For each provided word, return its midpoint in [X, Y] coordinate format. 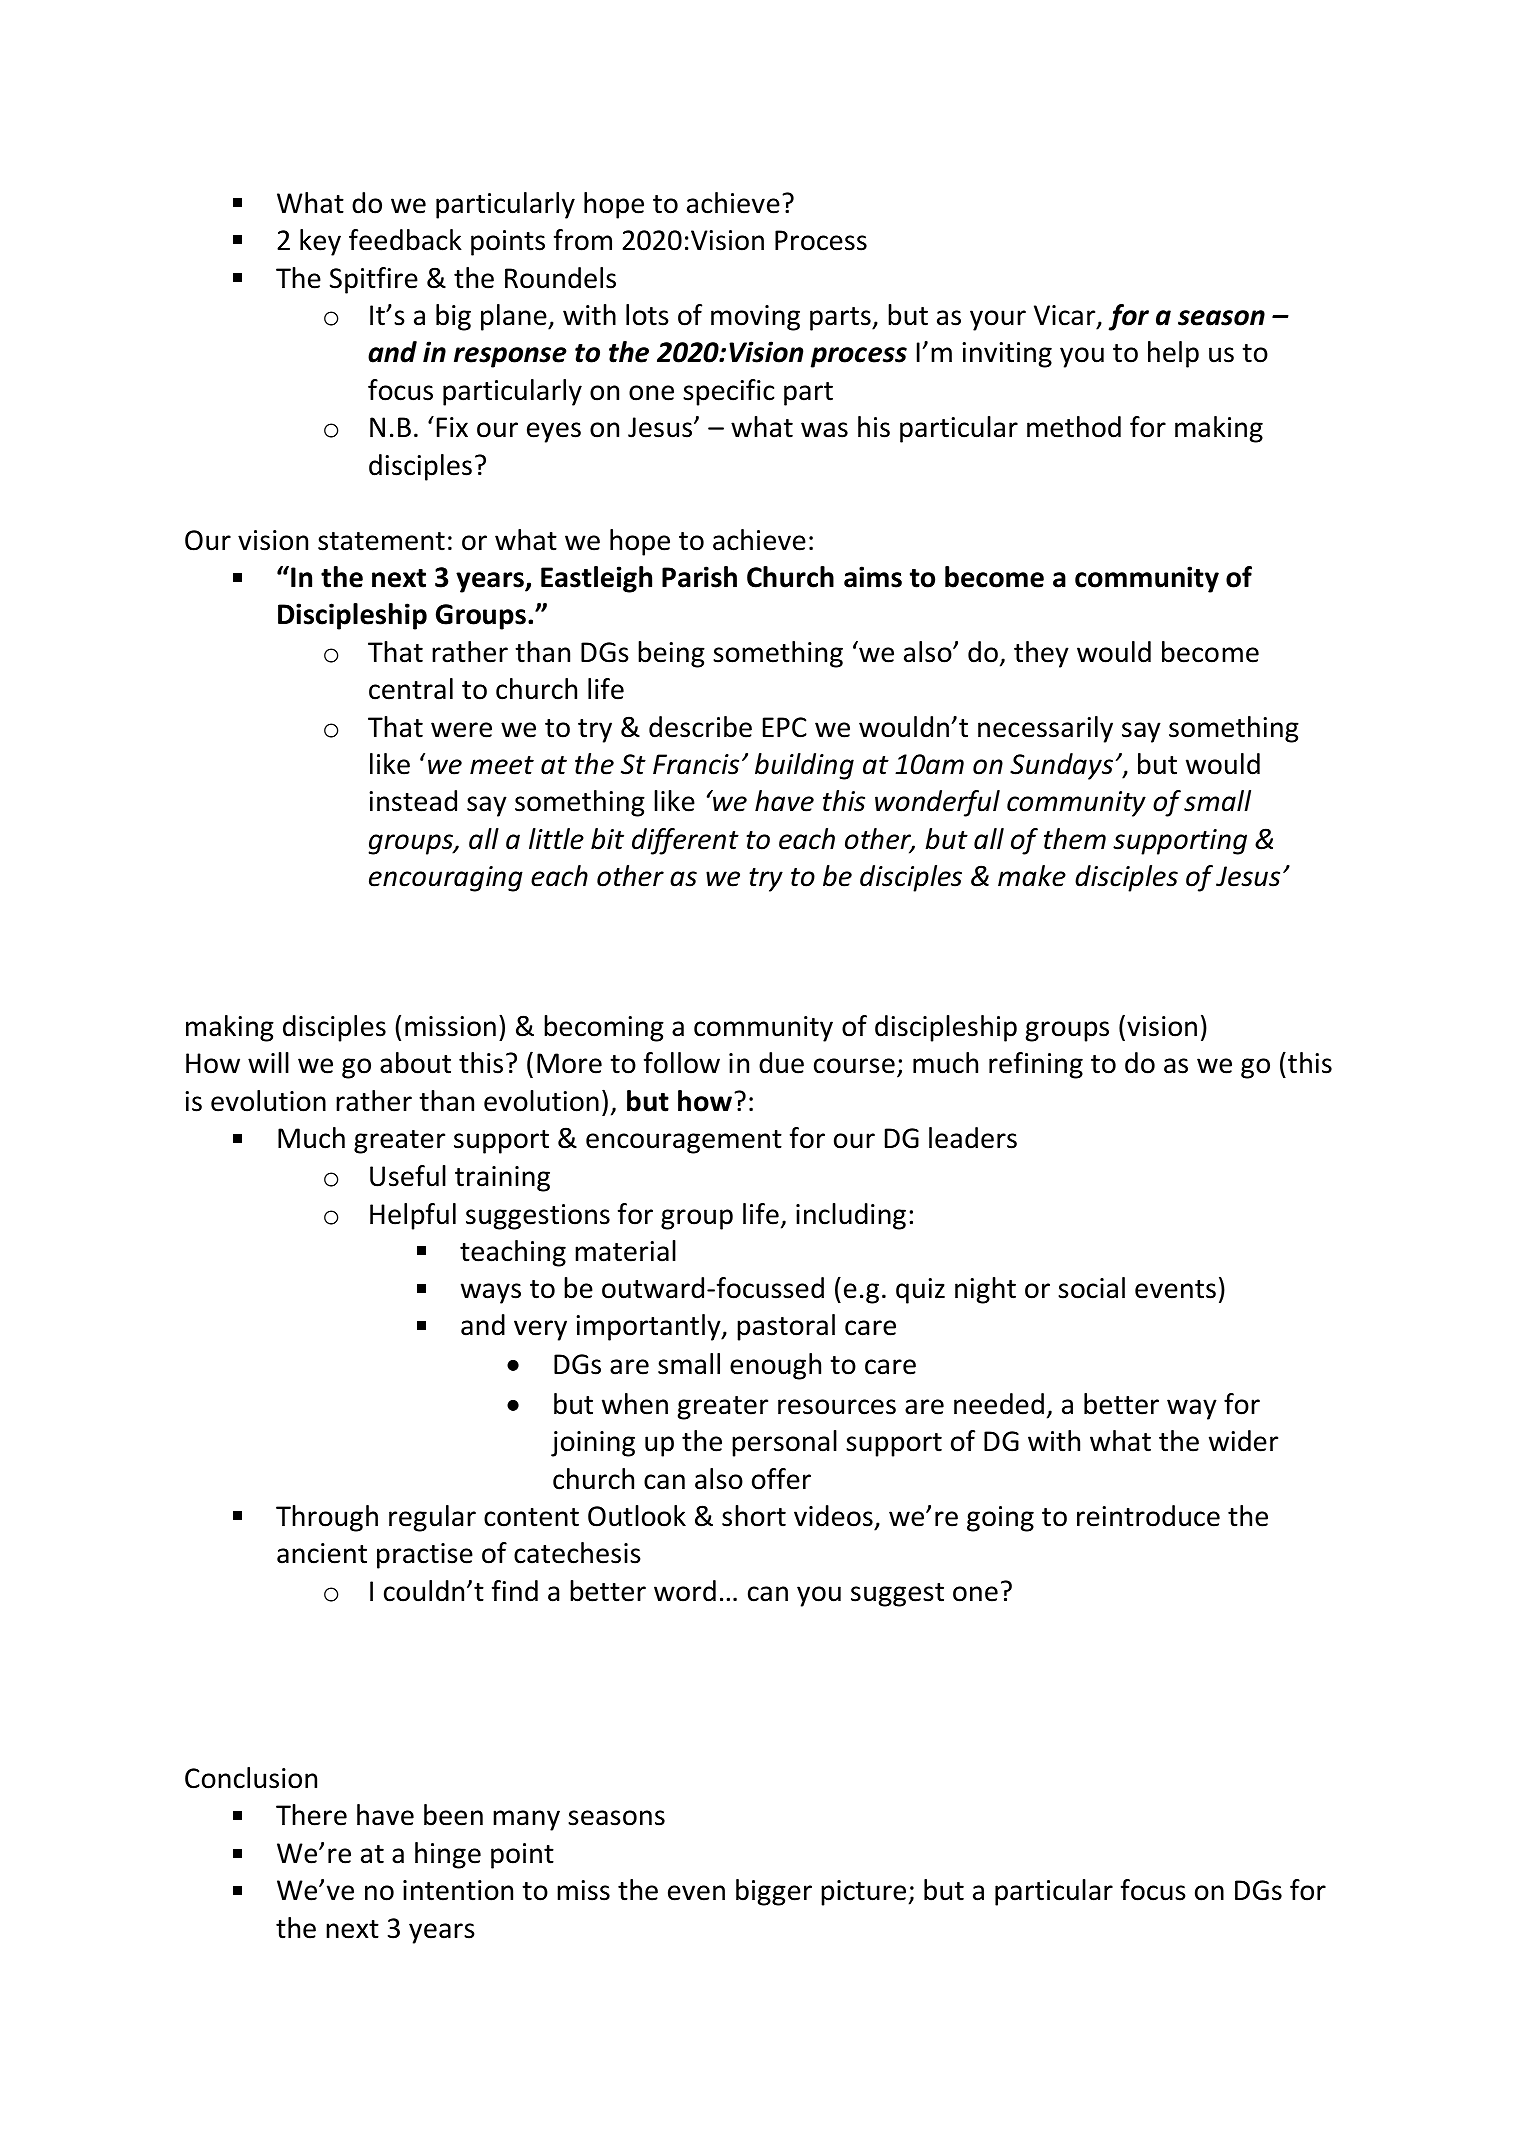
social [1091, 1288]
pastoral [786, 1327]
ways [491, 1293]
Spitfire [374, 280]
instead [413, 801]
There [311, 1815]
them [1075, 839]
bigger [774, 1892]
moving [755, 318]
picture [863, 1893]
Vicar [1066, 316]
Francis [696, 764]
